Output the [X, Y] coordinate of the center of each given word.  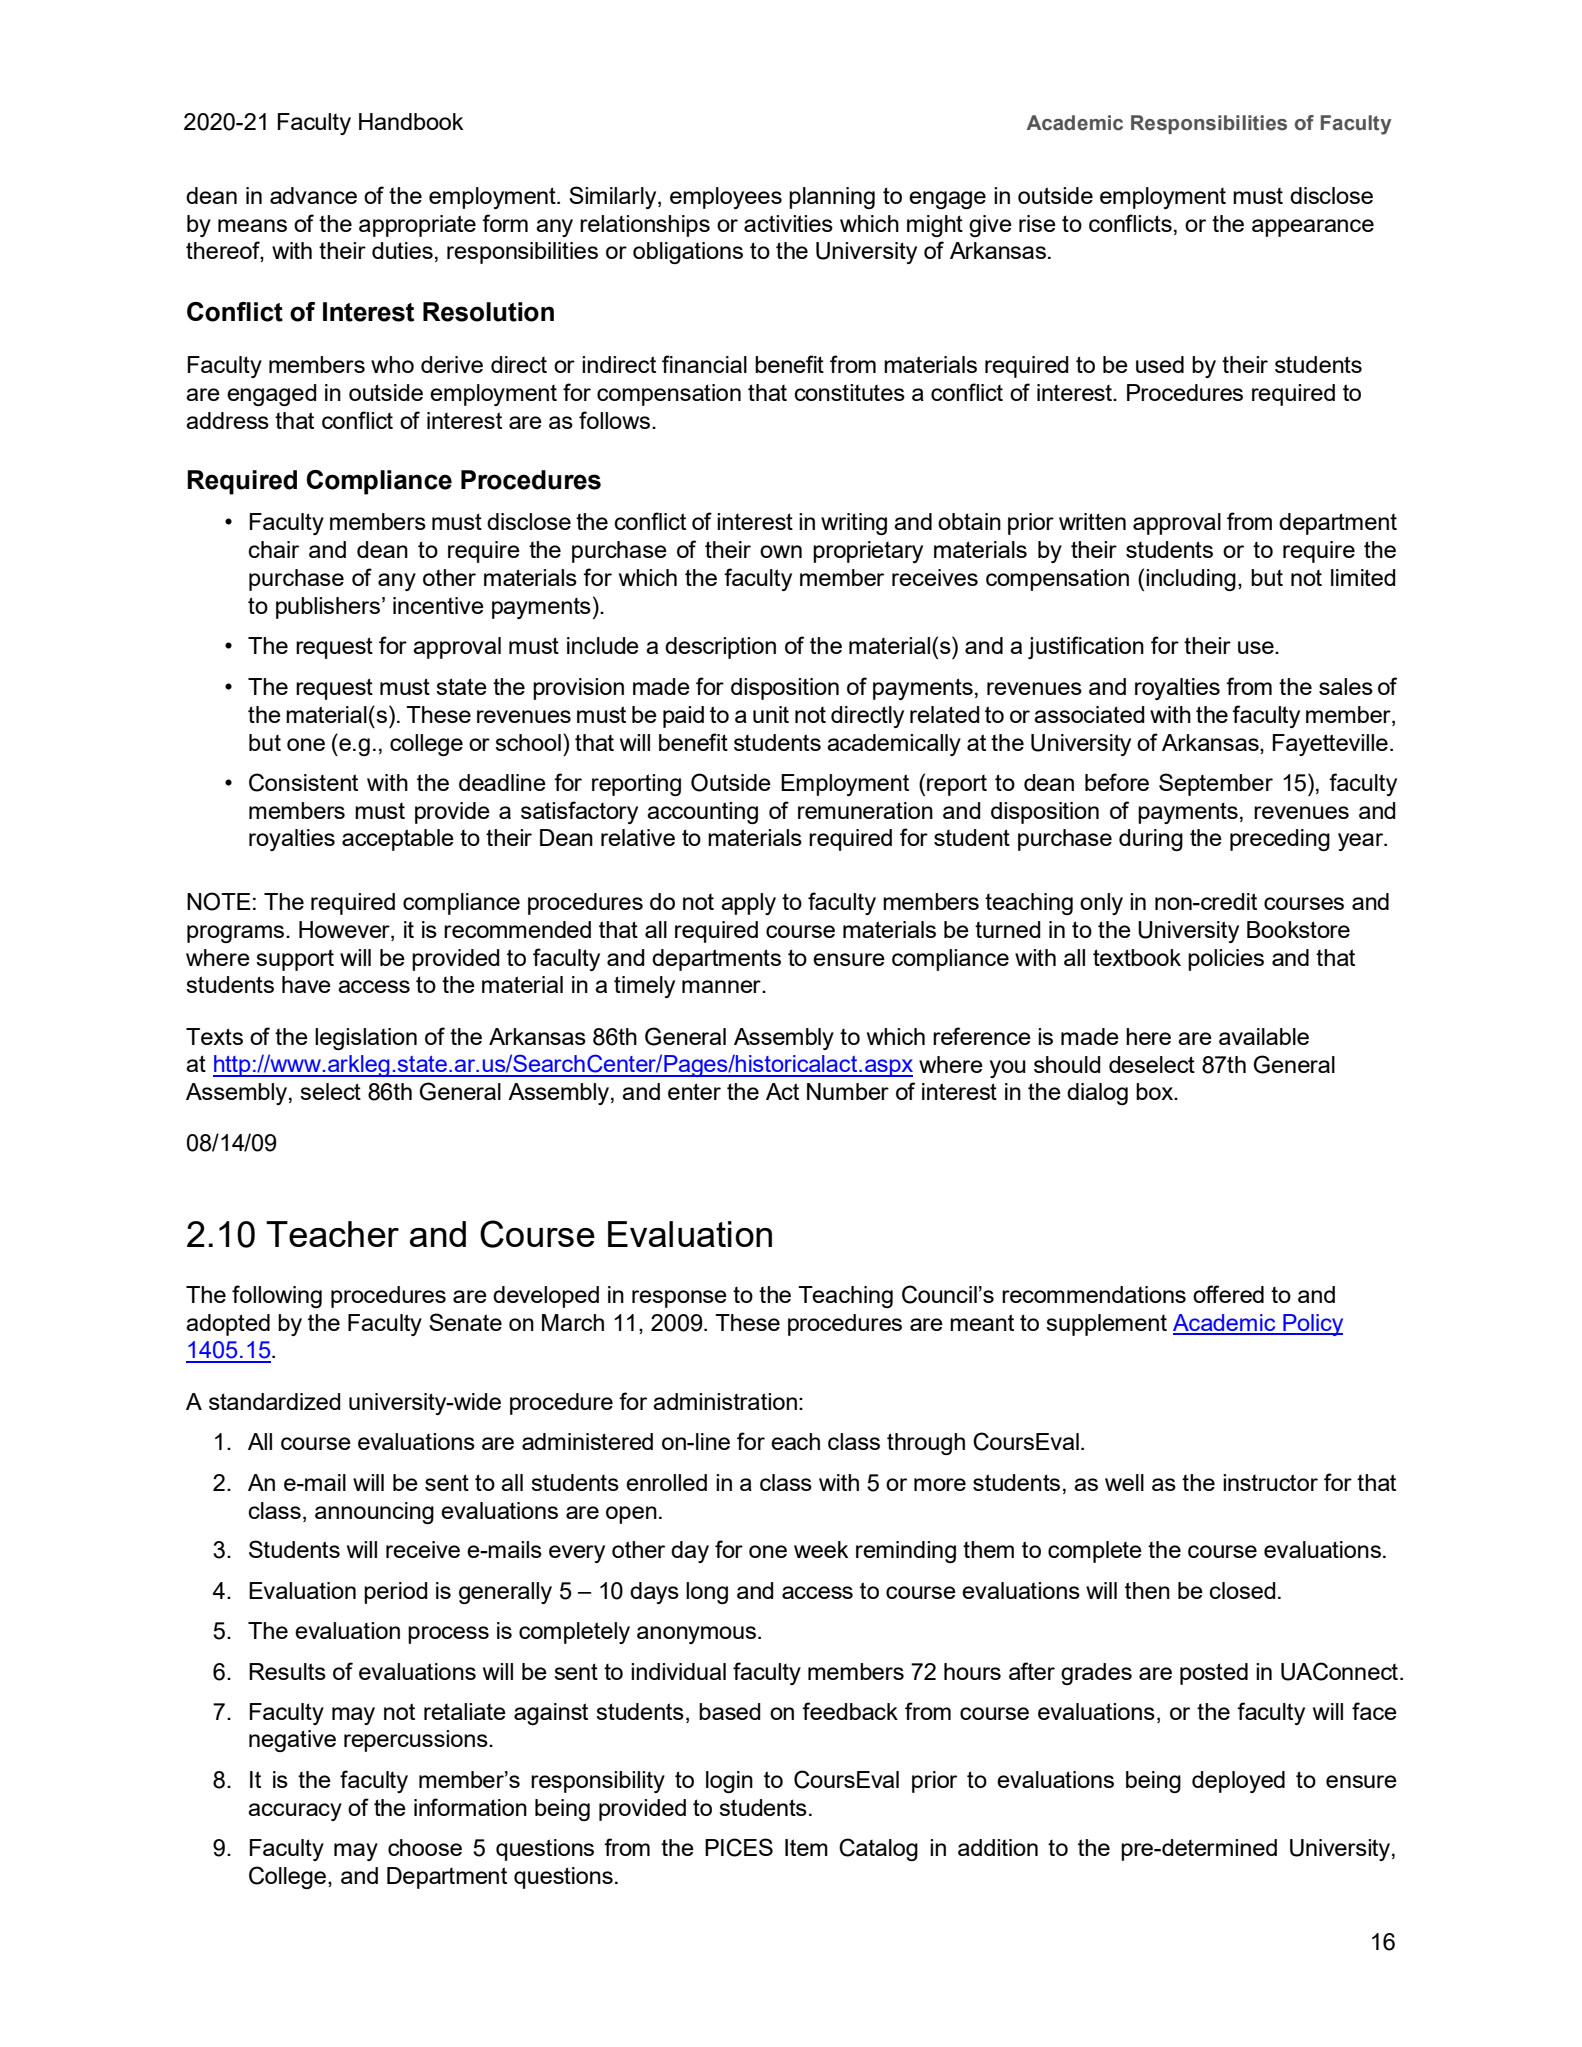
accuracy [295, 1812]
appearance [1313, 228]
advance [313, 195]
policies [1226, 960]
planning [832, 198]
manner [722, 986]
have [306, 984]
